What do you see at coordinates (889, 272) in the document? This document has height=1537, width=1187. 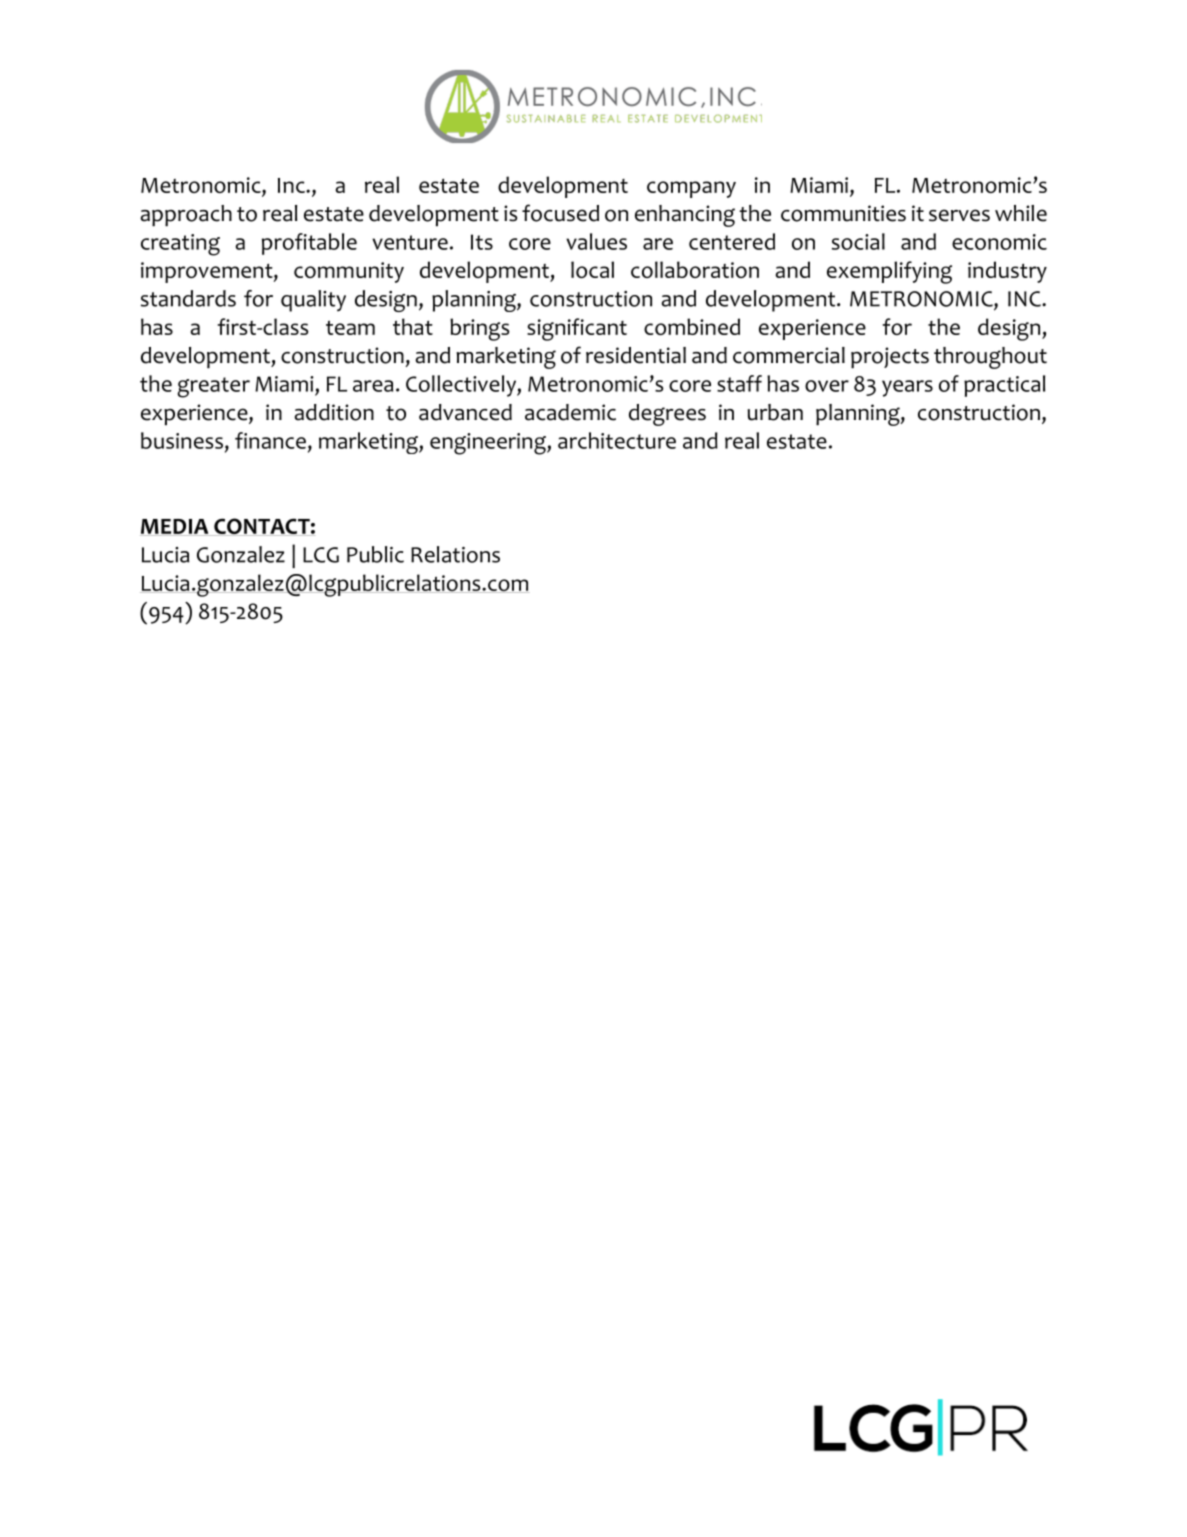 I see `exemplifying` at bounding box center [889, 272].
